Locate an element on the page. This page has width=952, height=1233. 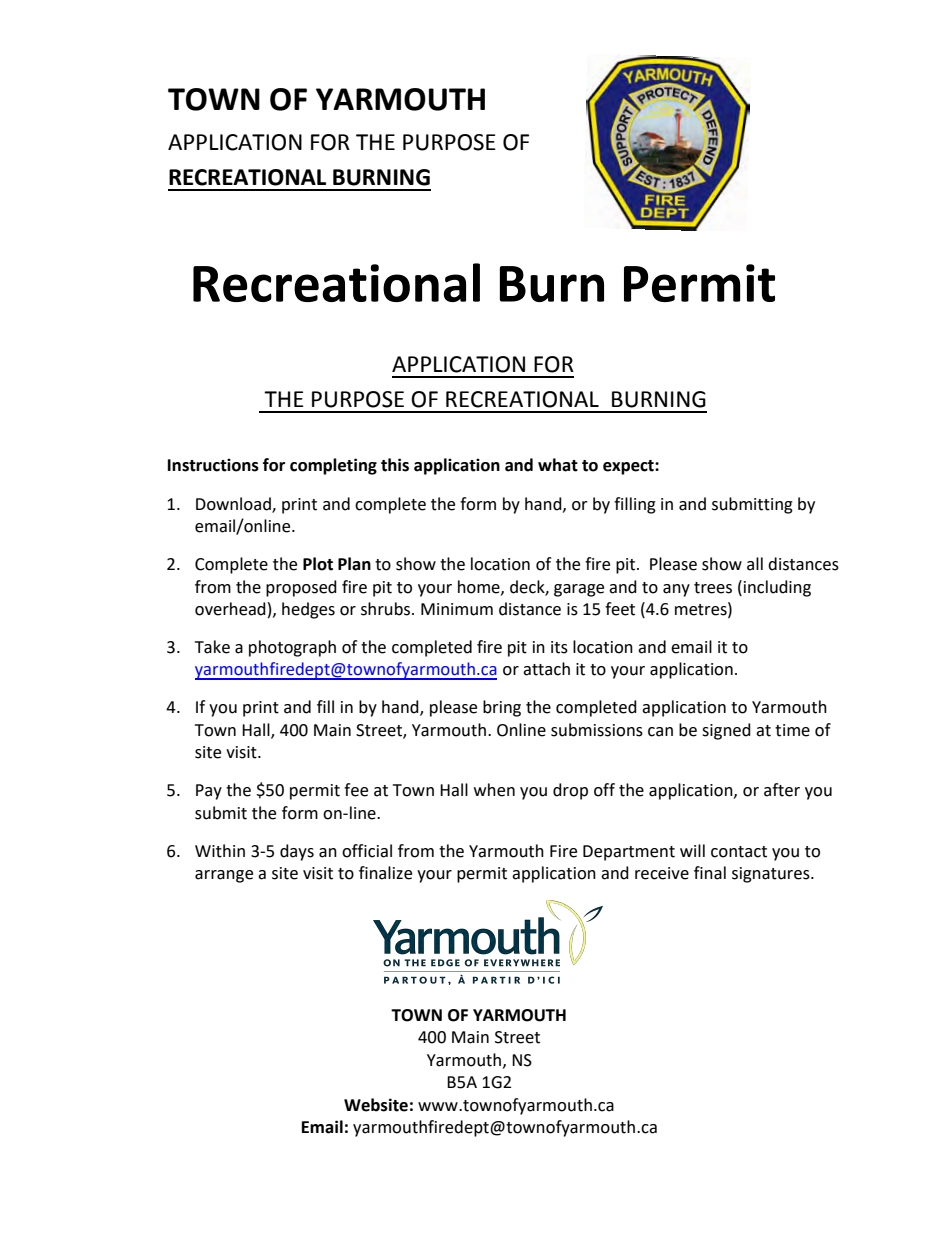
Department is located at coordinates (629, 853).
